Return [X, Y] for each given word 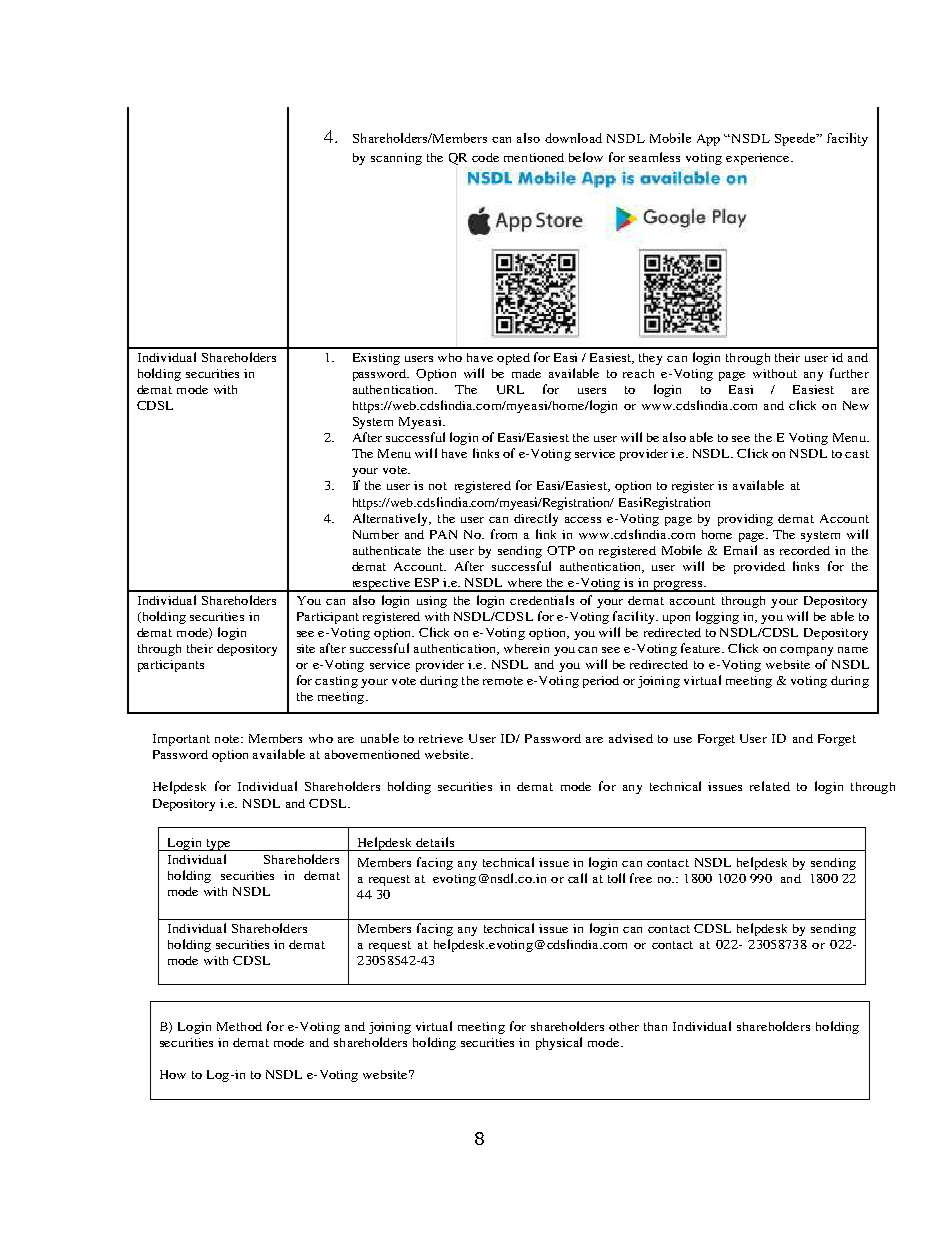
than [655, 1026]
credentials [542, 600]
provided [759, 568]
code [485, 157]
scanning [396, 159]
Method [239, 1026]
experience [759, 159]
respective [381, 585]
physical [559, 1043]
